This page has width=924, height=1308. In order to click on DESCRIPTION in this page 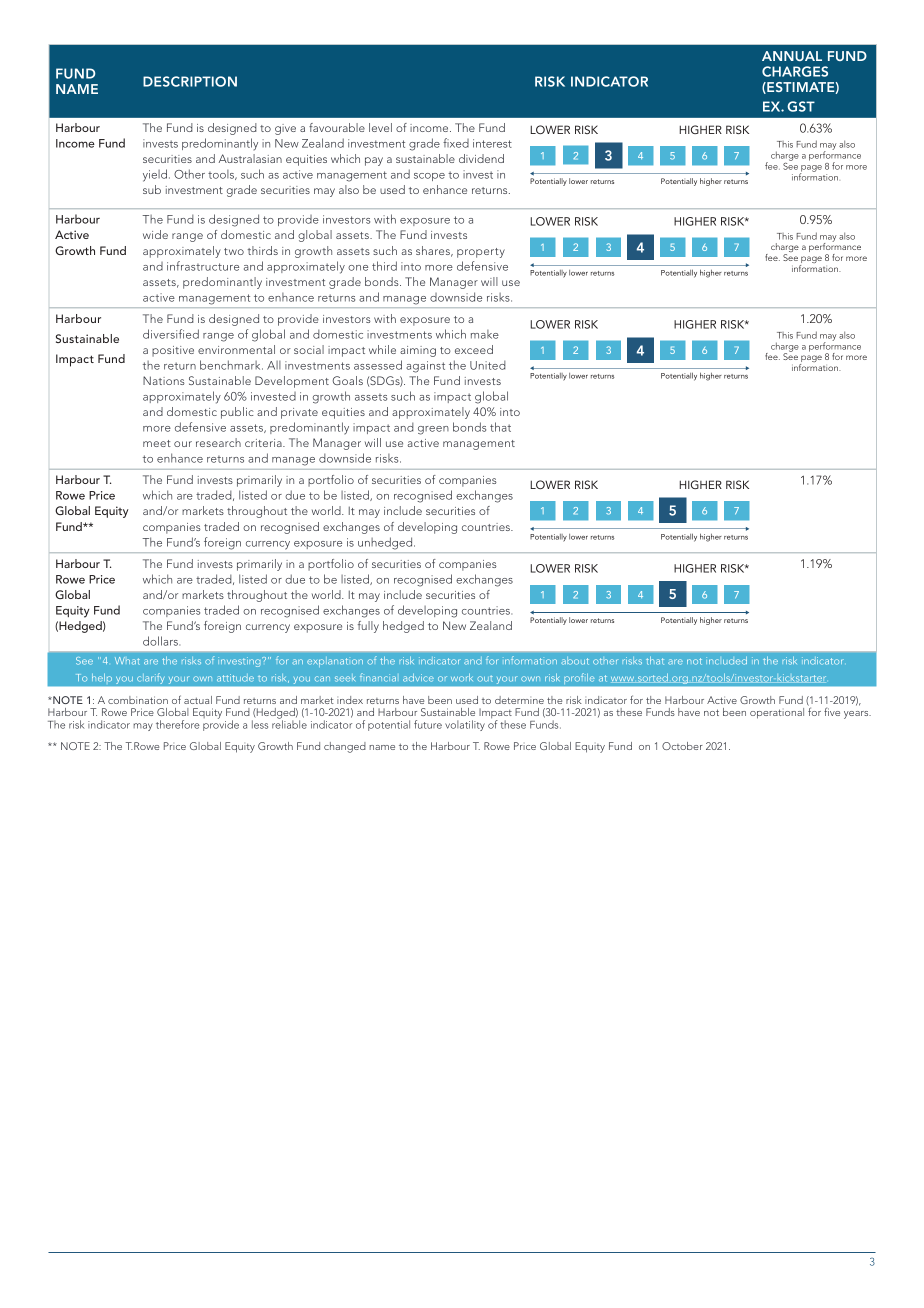, I will do `click(190, 81)`.
